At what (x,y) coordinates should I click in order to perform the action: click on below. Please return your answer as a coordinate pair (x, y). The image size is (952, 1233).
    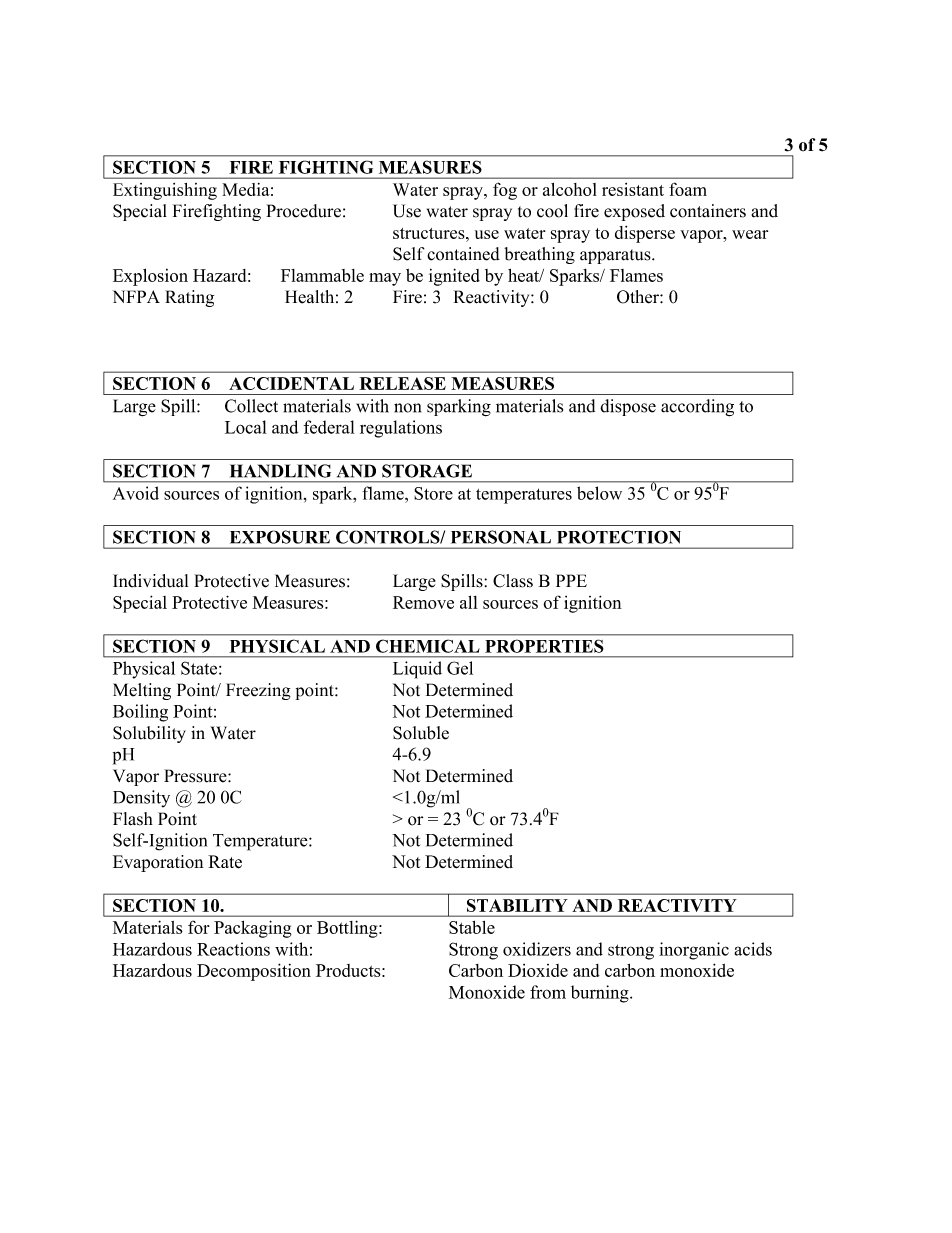
    Looking at the image, I should click on (599, 493).
